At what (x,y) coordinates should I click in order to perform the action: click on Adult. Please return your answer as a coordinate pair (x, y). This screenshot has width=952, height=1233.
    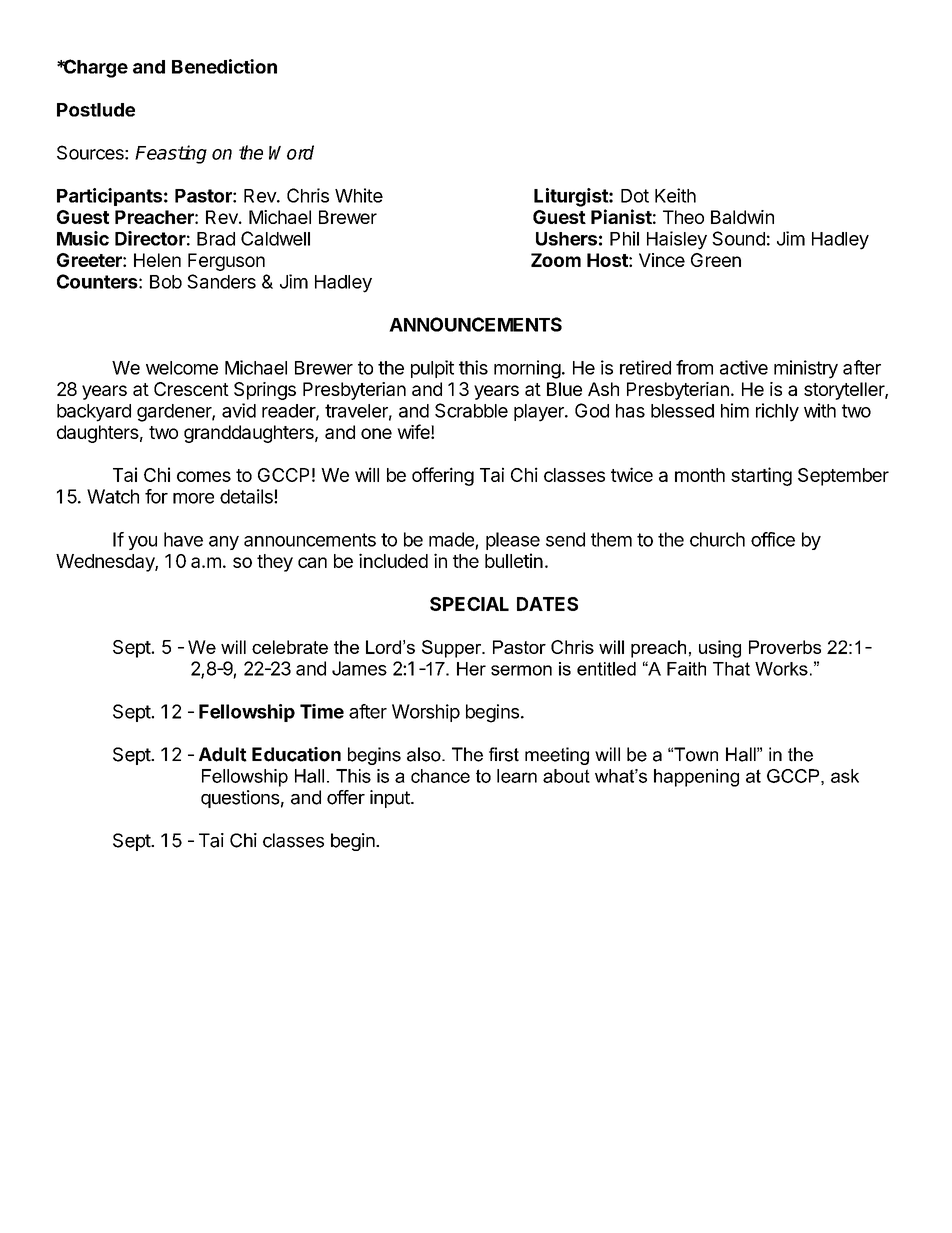
    Looking at the image, I should click on (223, 754).
